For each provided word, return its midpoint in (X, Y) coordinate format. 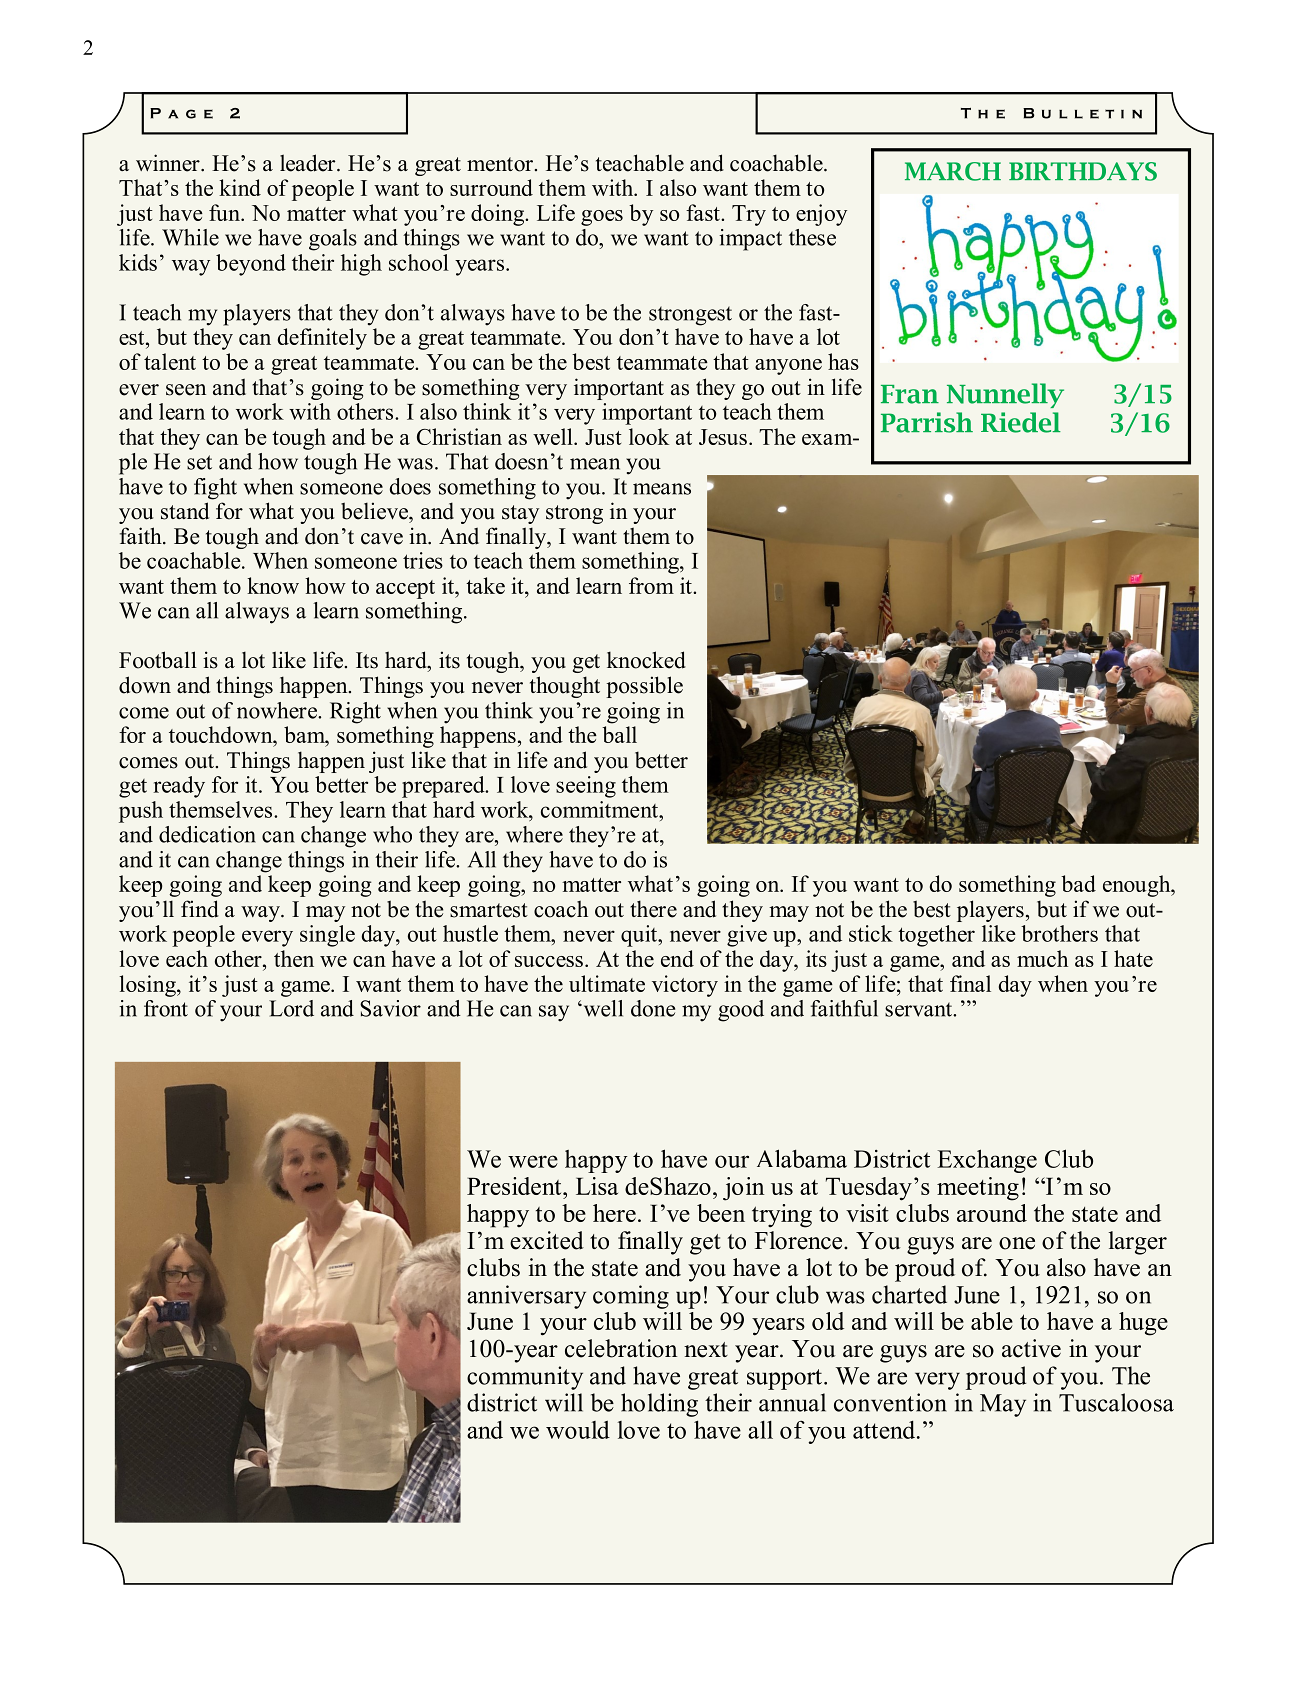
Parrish (927, 422)
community (525, 1378)
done (653, 1008)
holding (659, 1405)
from (651, 585)
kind (240, 187)
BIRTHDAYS (1083, 171)
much (1042, 958)
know (273, 585)
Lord (291, 1008)
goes (602, 218)
